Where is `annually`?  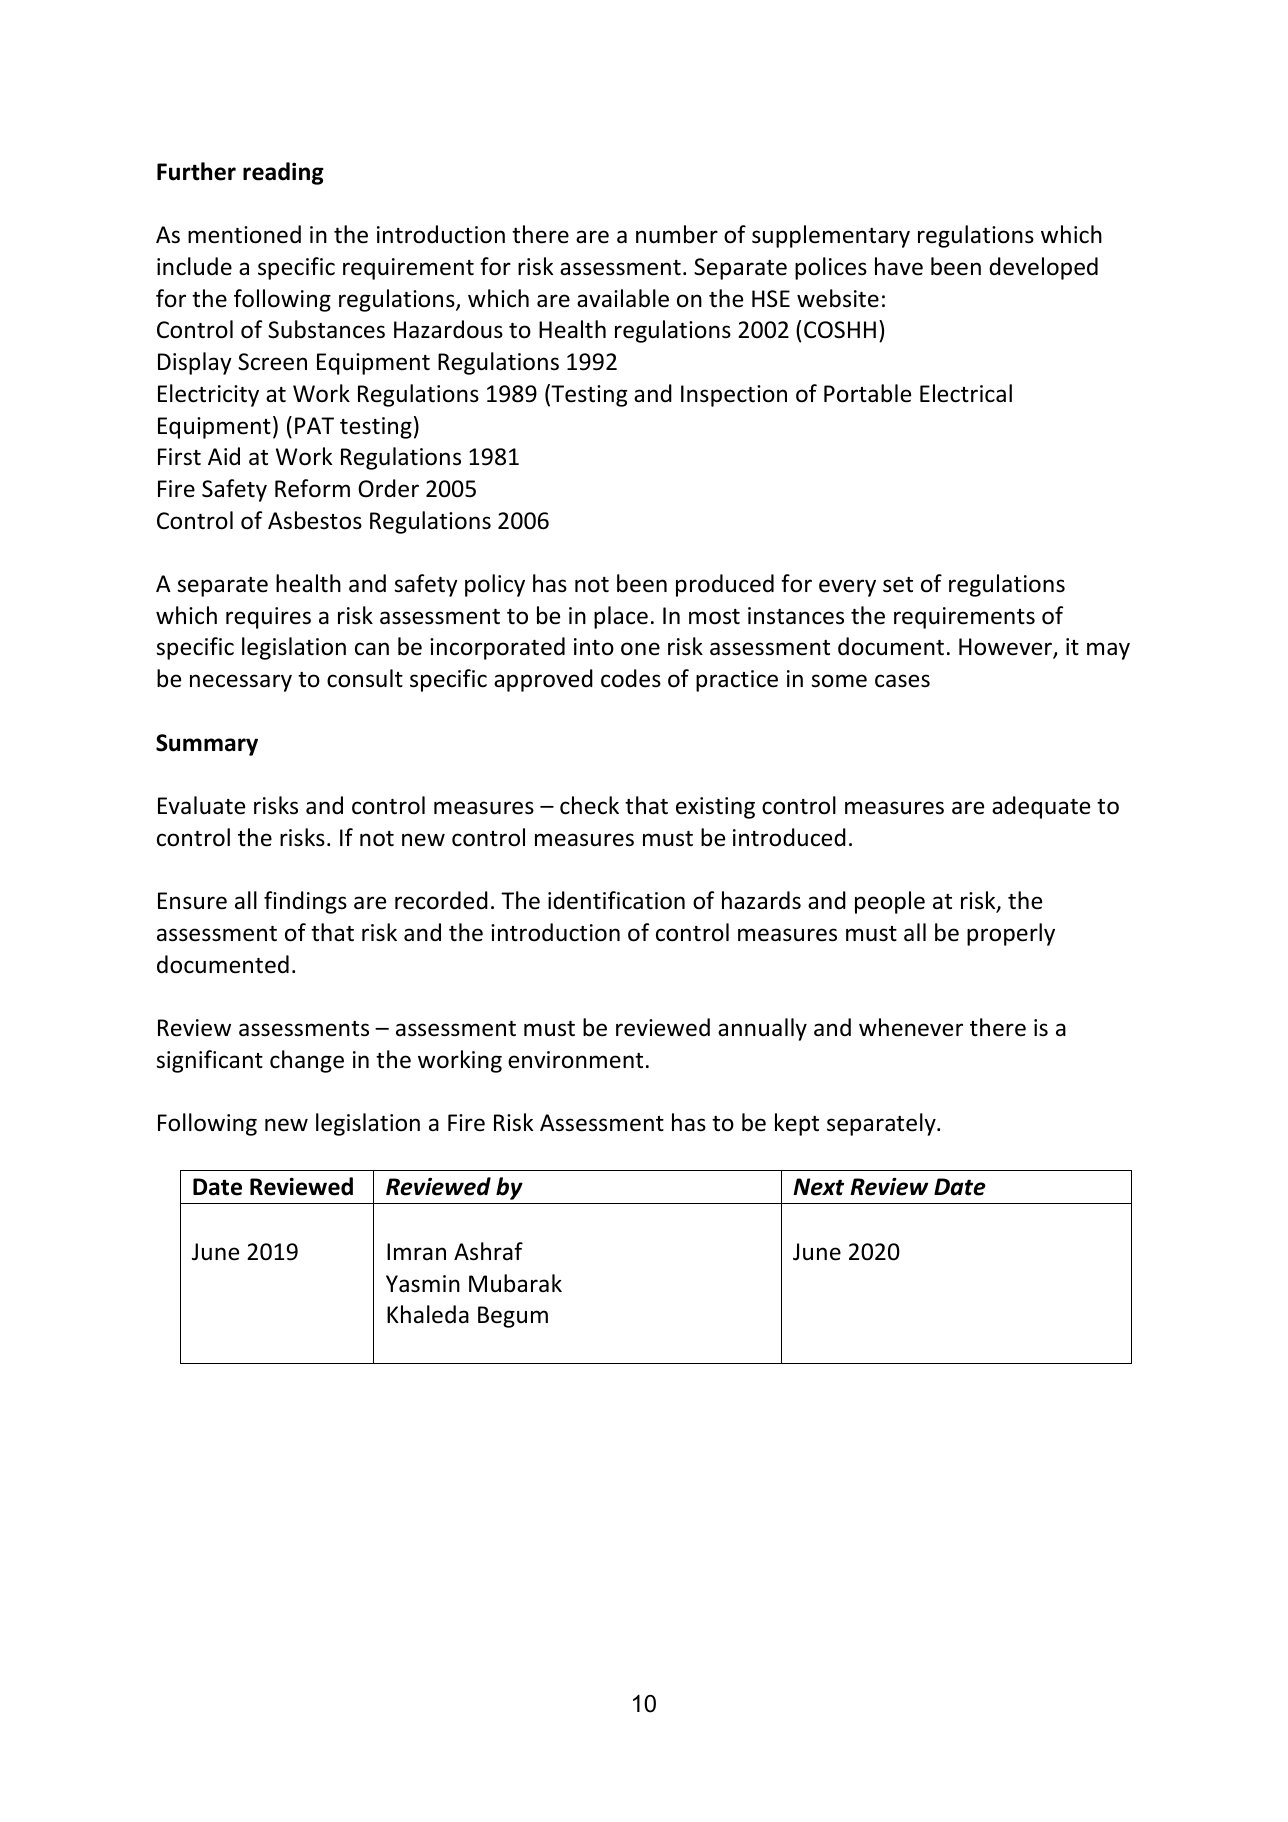 annually is located at coordinates (762, 1029).
